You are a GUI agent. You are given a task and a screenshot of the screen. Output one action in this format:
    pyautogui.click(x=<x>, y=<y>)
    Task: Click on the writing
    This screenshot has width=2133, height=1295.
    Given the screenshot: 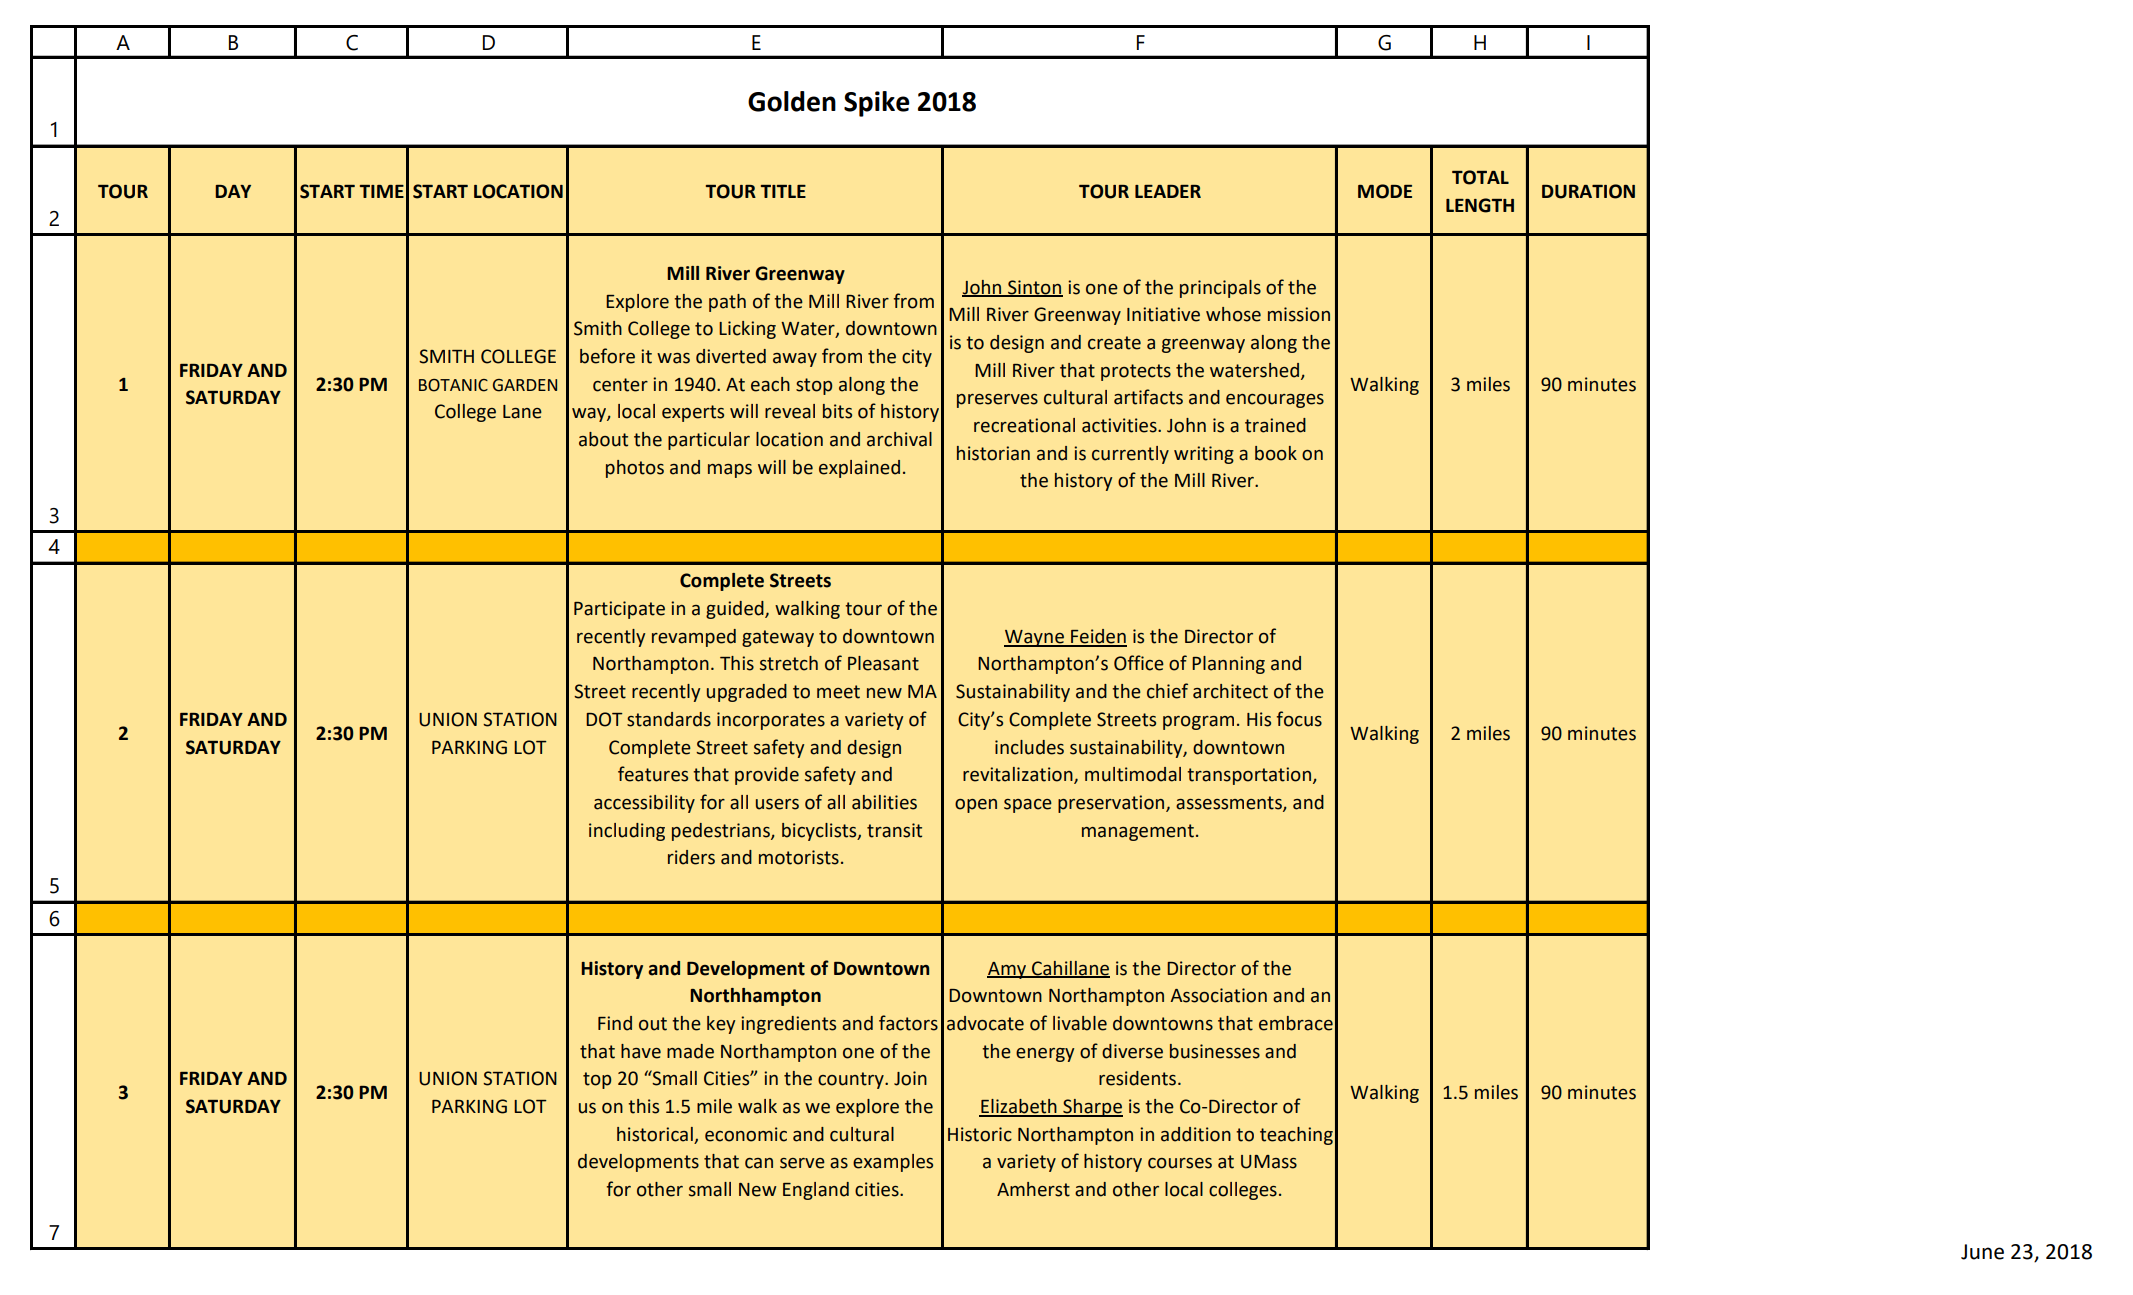 What is the action you would take?
    pyautogui.click(x=1204, y=455)
